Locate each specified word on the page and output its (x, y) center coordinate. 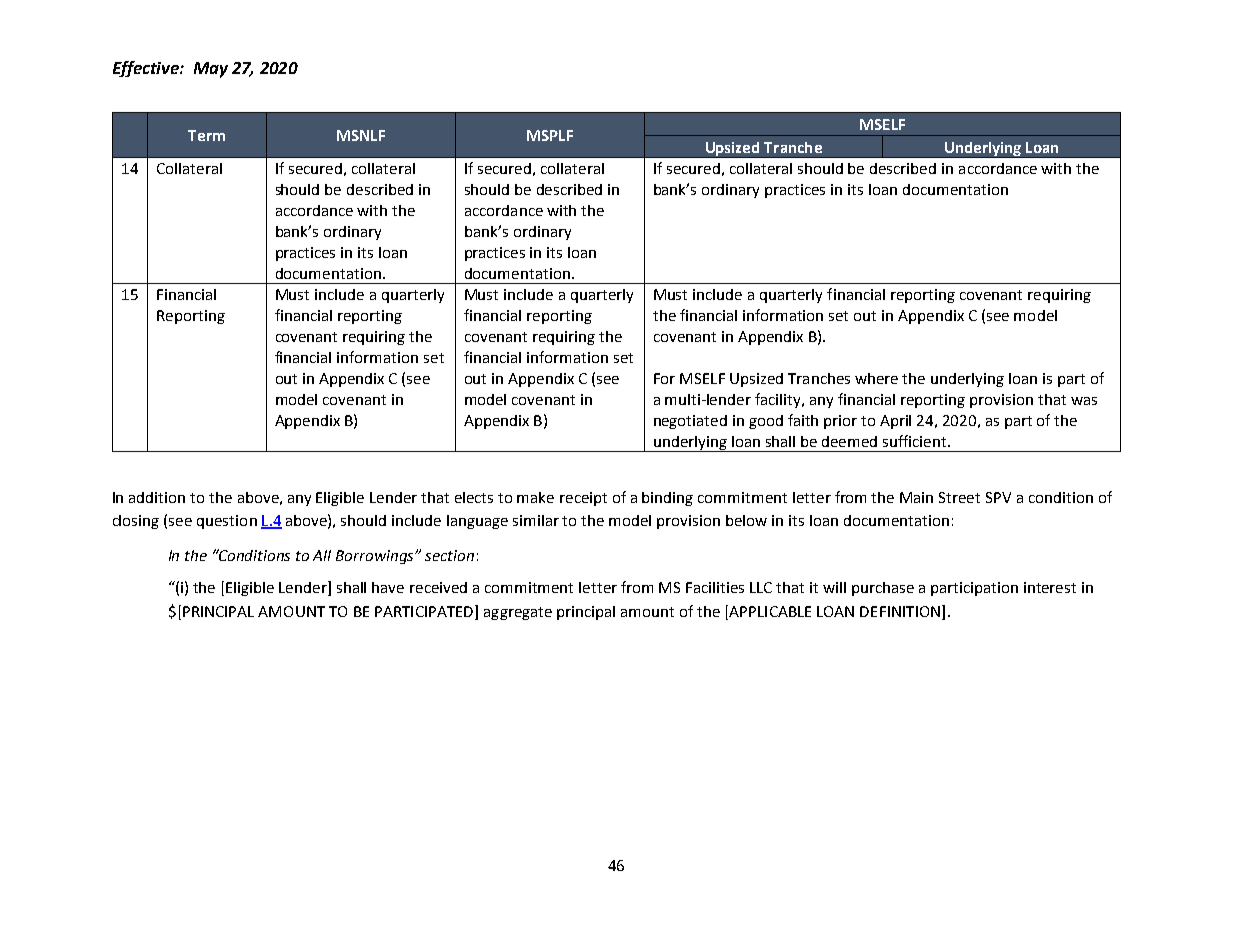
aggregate (518, 613)
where (876, 378)
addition (157, 497)
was (1084, 401)
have (388, 587)
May (211, 70)
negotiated (690, 422)
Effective (147, 69)
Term (206, 135)
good (766, 422)
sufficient (916, 441)
